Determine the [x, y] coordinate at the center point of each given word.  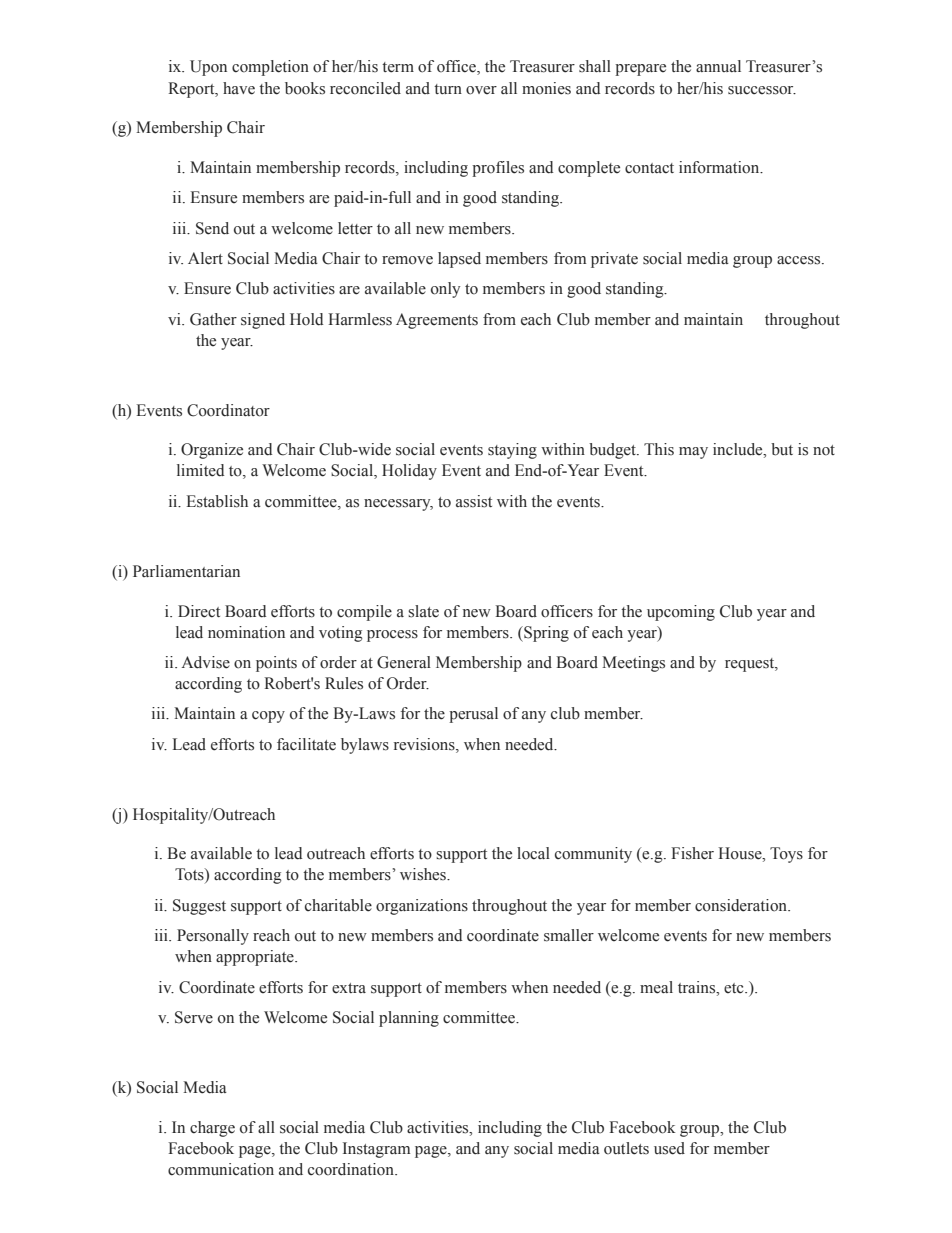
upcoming [681, 613]
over [481, 90]
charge [212, 1129]
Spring [545, 634]
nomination [246, 632]
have [239, 88]
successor [762, 90]
